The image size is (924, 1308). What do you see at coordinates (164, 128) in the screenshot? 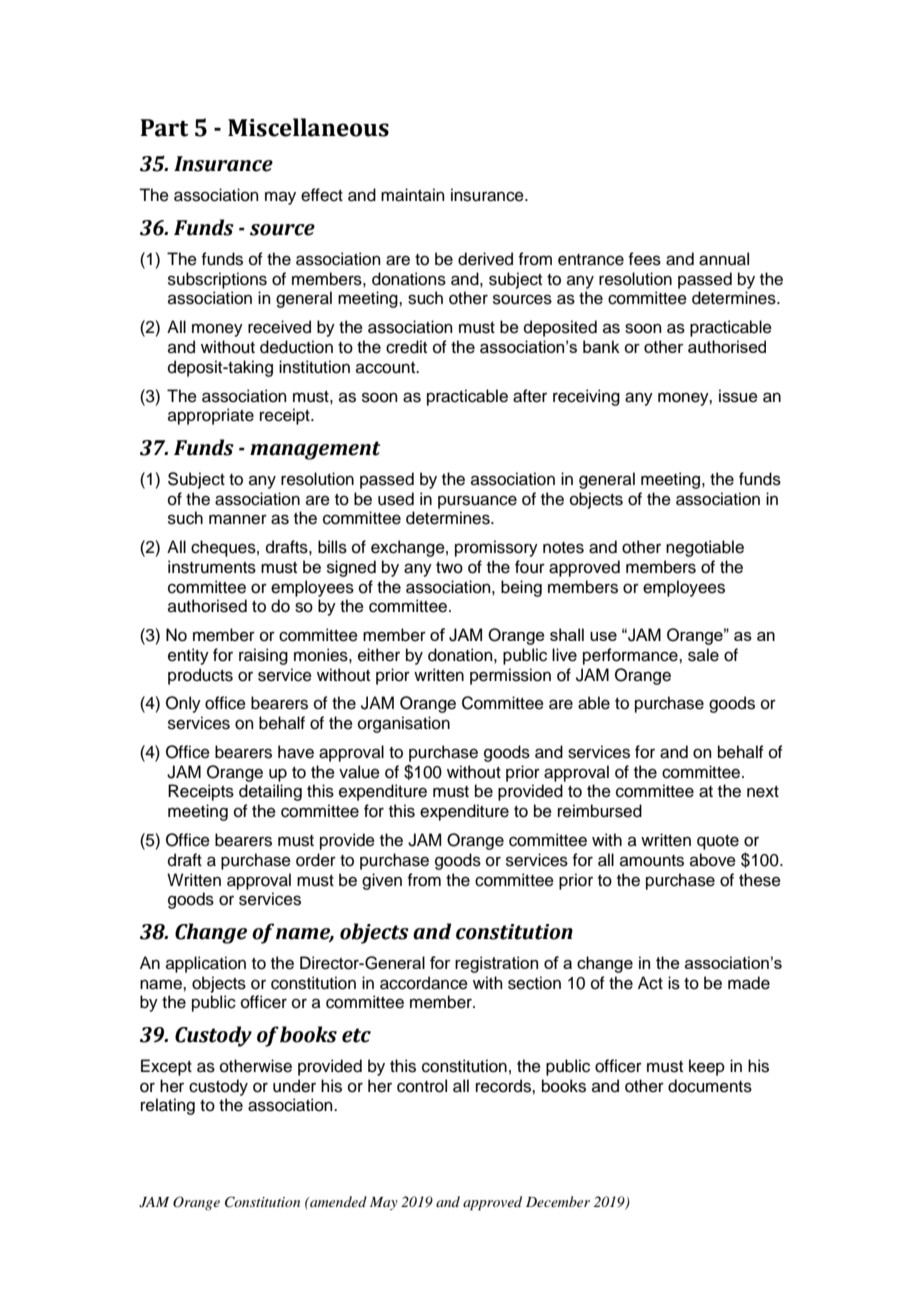
I see `Part` at bounding box center [164, 128].
